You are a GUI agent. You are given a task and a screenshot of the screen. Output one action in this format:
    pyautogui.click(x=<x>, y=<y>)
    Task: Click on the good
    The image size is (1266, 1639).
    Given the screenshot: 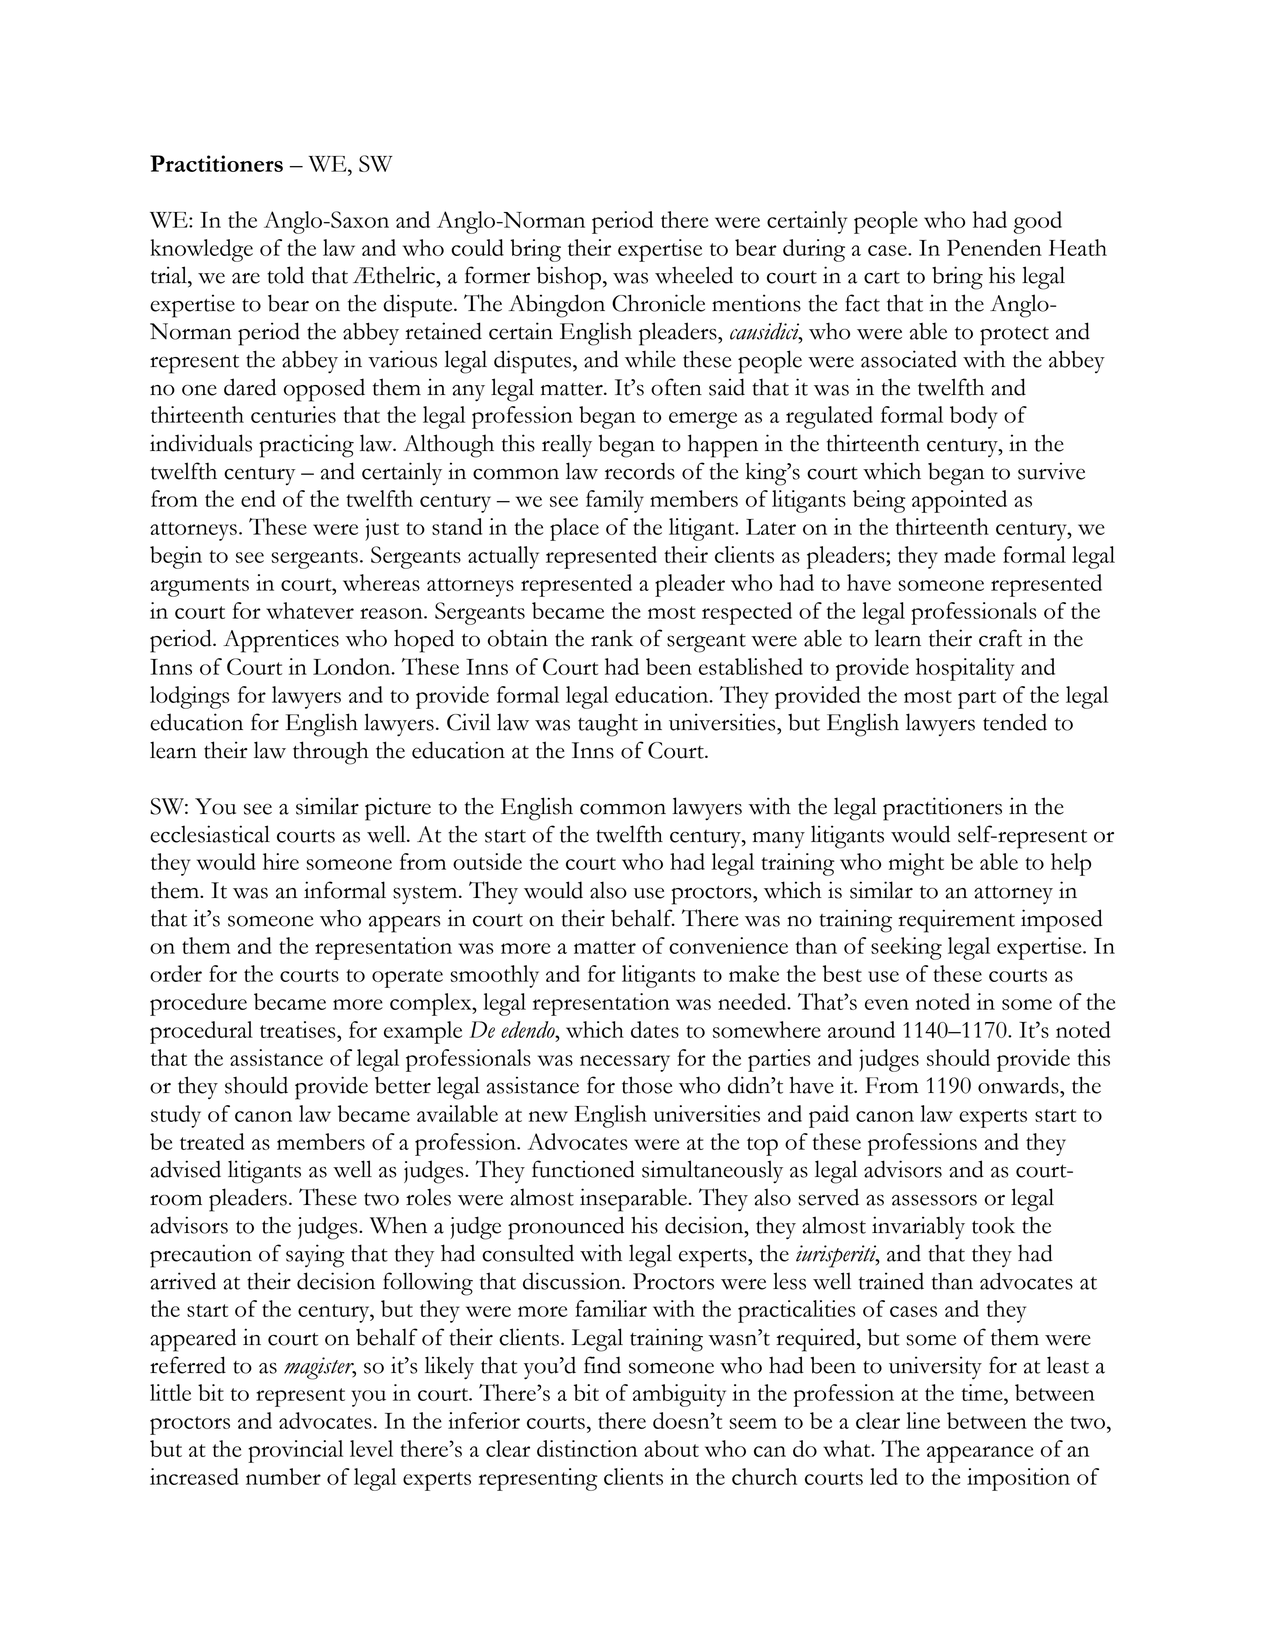 What is the action you would take?
    pyautogui.click(x=1038, y=222)
